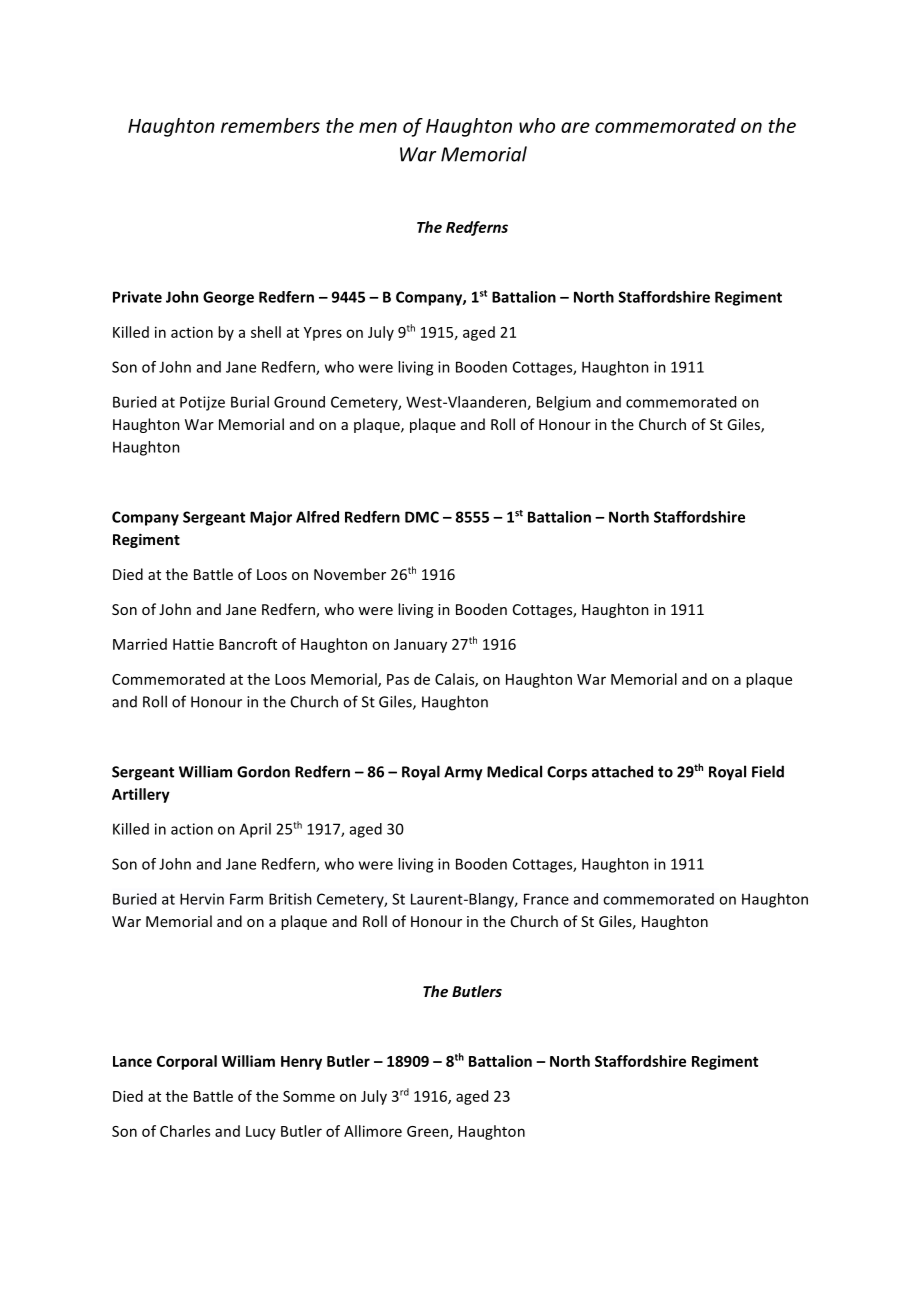 The image size is (924, 1308). What do you see at coordinates (248, 644) in the screenshot?
I see `Bancroft` at bounding box center [248, 644].
